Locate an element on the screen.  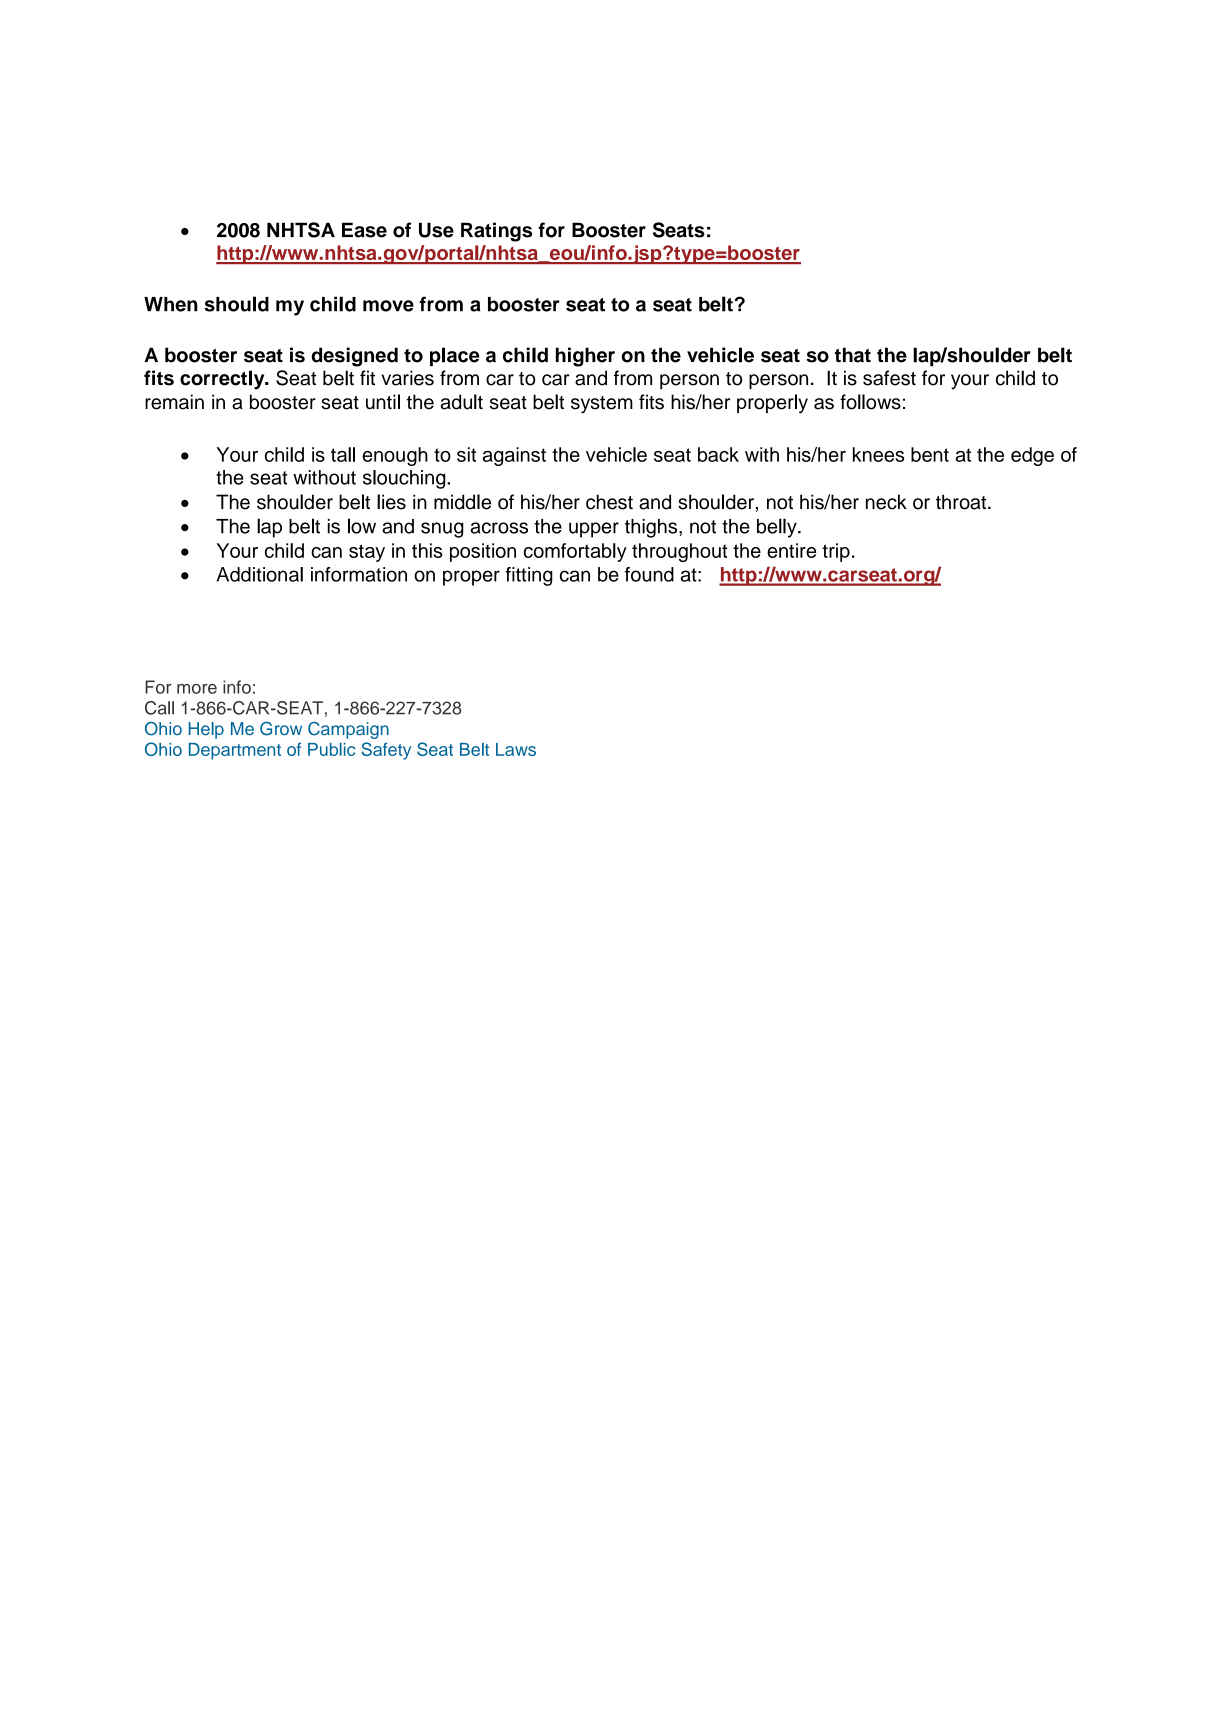
Ratings is located at coordinates (496, 232).
